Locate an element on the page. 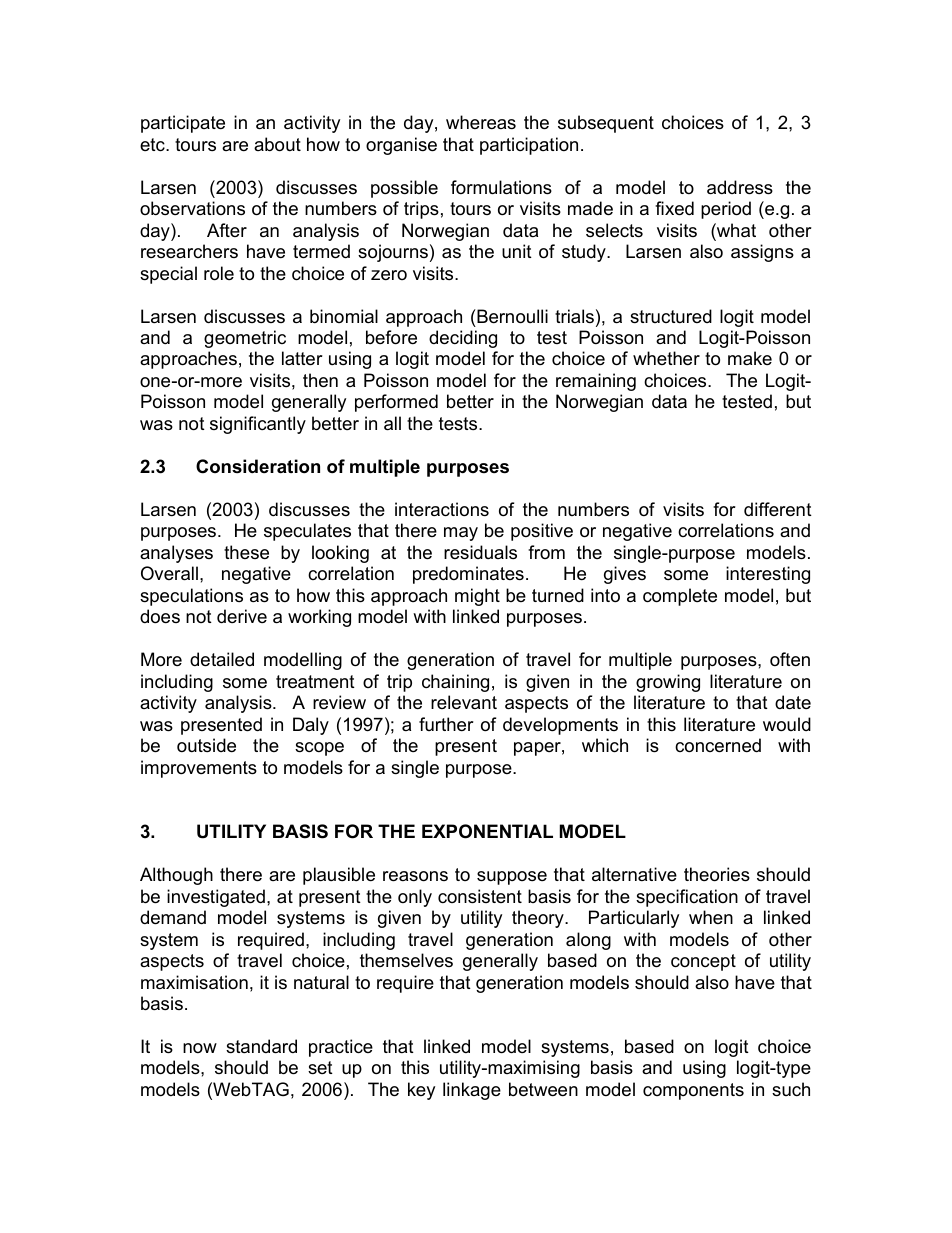 The height and width of the document is (1233, 952). linkage is located at coordinates (472, 1091).
